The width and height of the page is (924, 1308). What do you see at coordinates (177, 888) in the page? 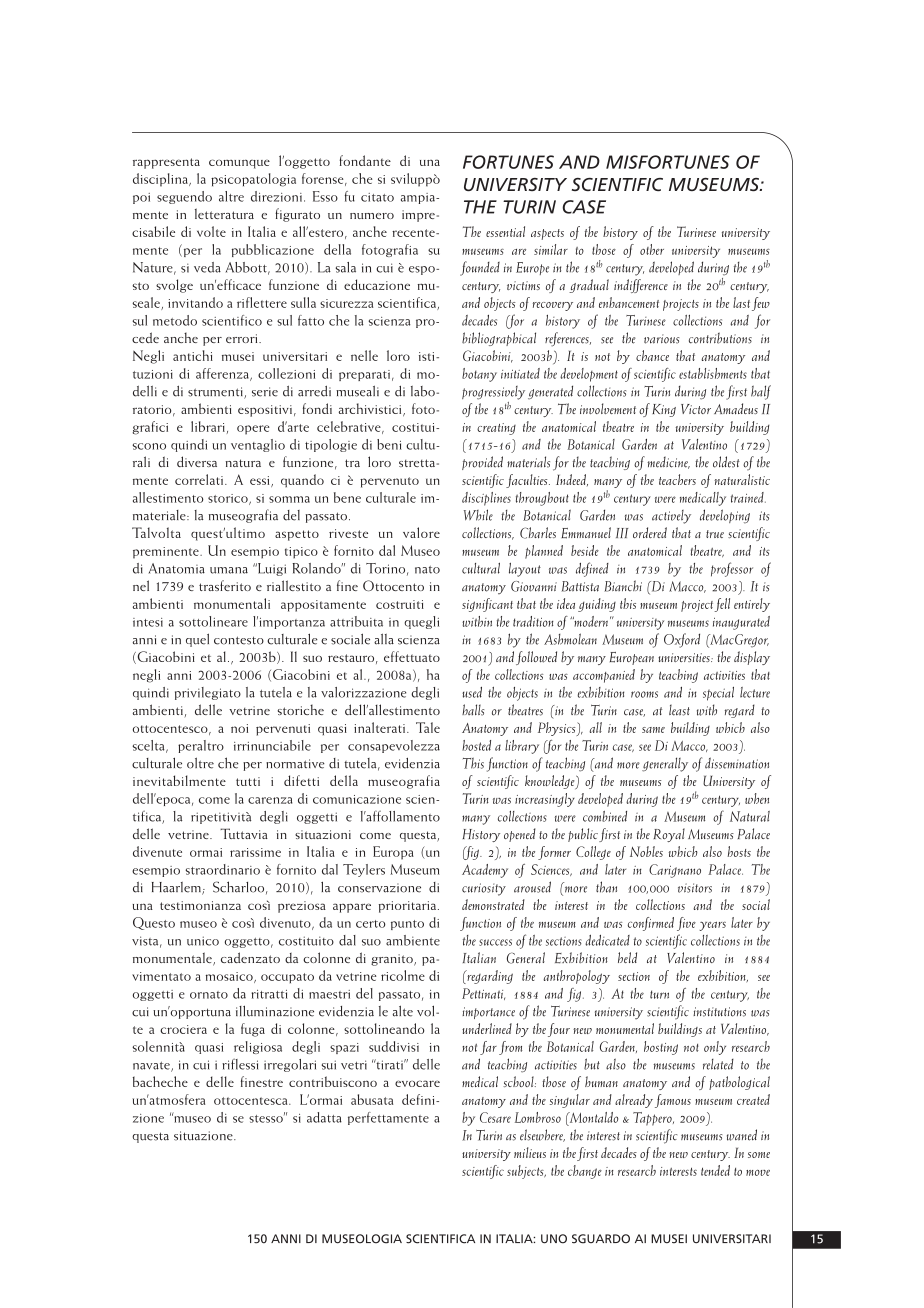
I see `Haarlem` at bounding box center [177, 888].
